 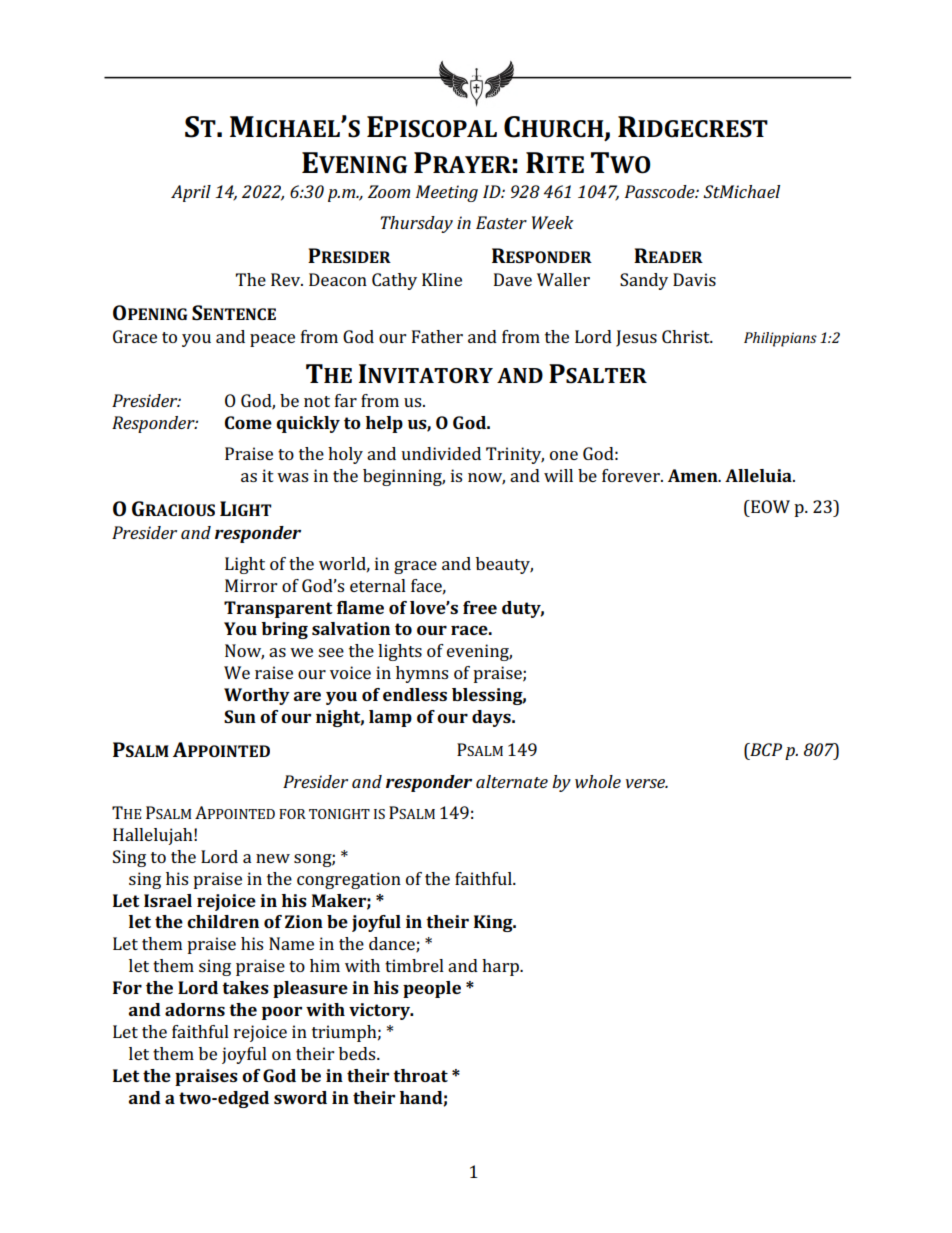 What do you see at coordinates (273, 858) in the screenshot?
I see `new` at bounding box center [273, 858].
